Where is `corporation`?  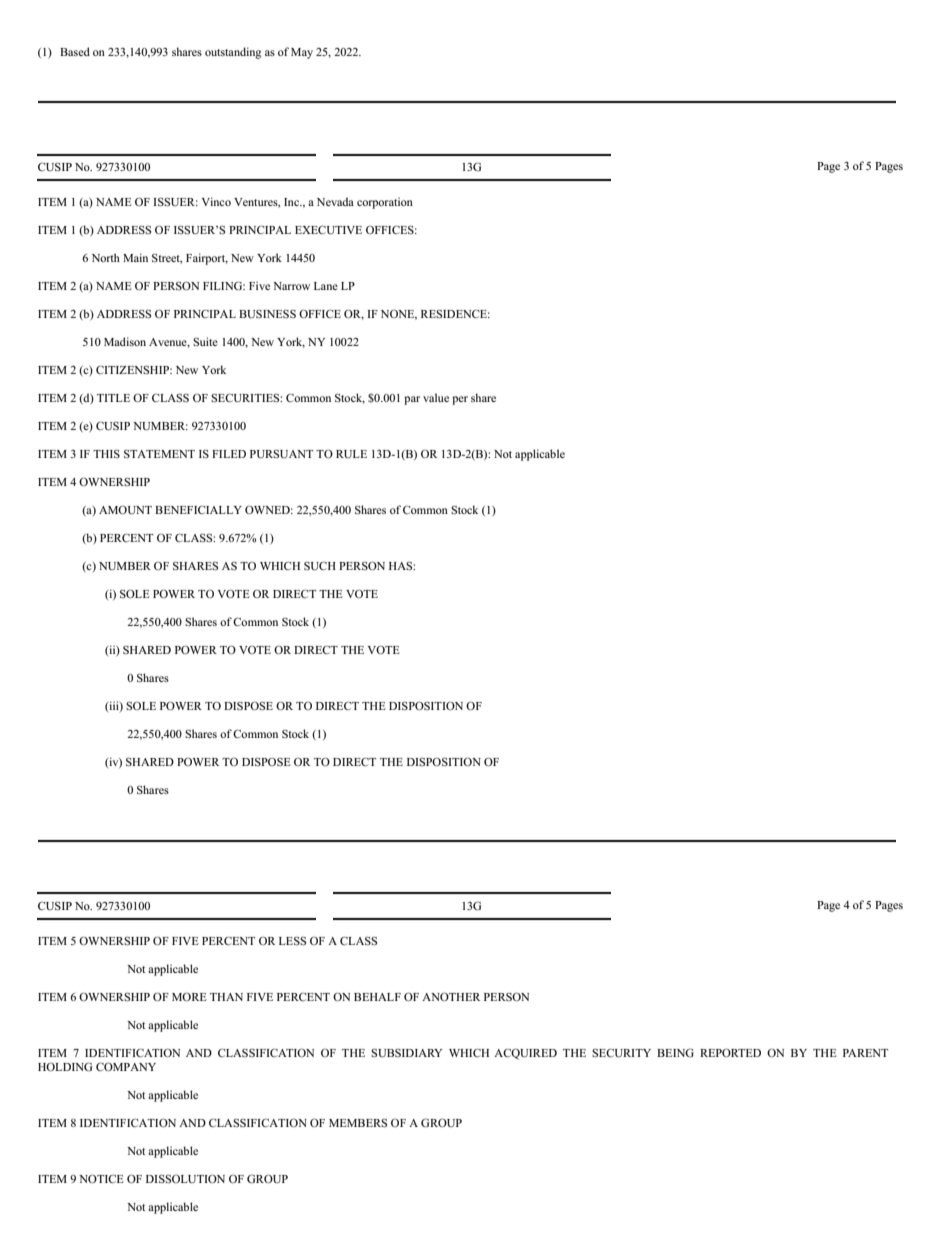
corporation is located at coordinates (385, 203).
